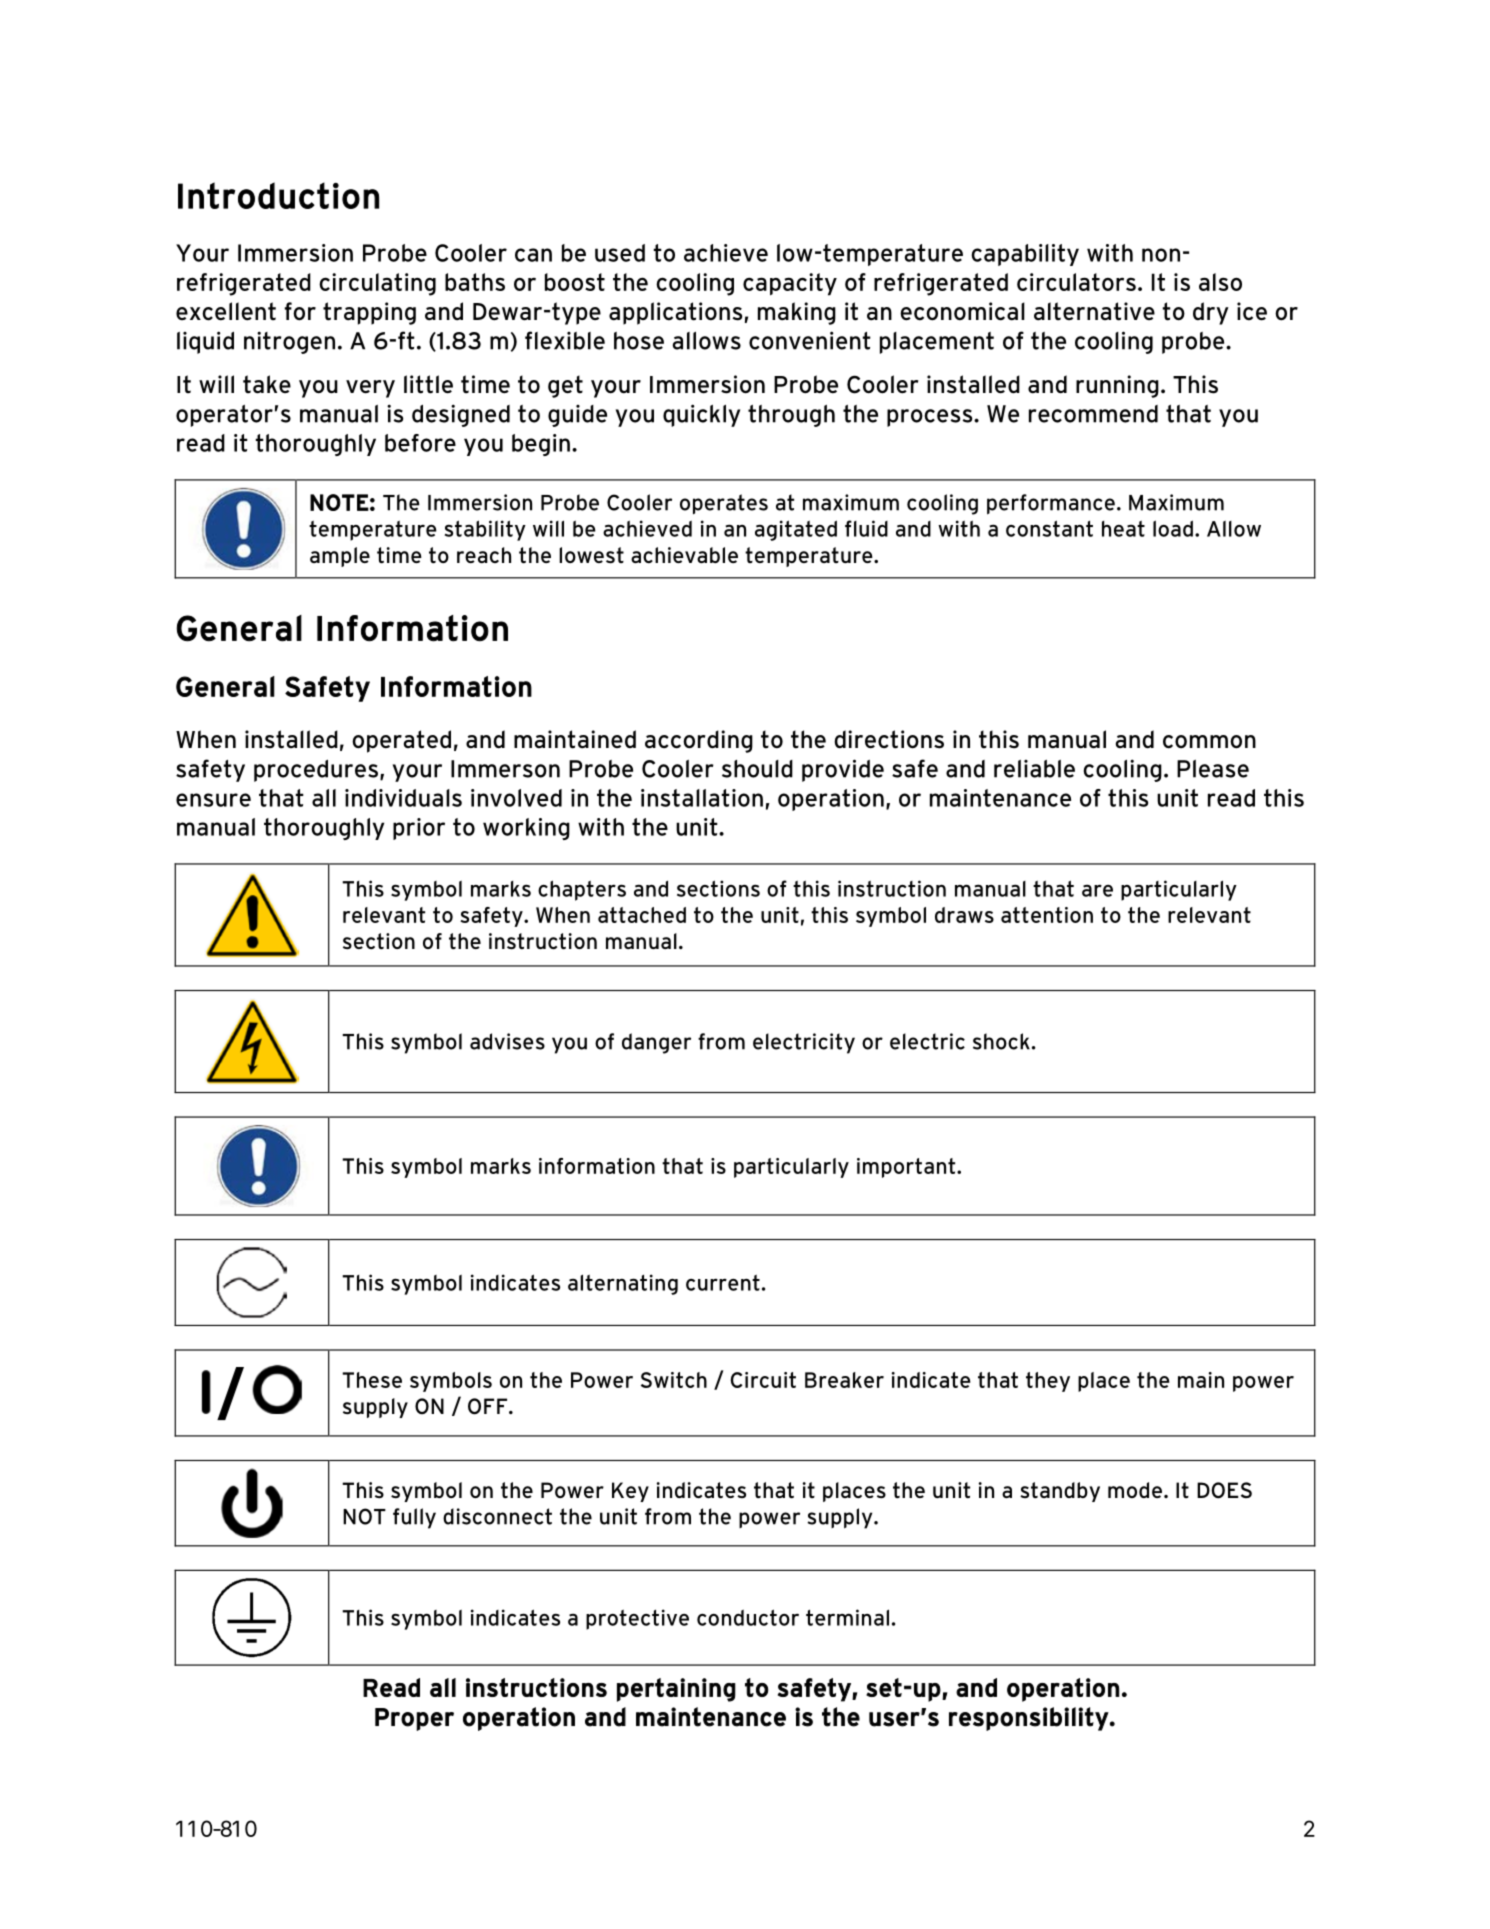 Image resolution: width=1490 pixels, height=1929 pixels. What do you see at coordinates (907, 1168) in the image?
I see `important` at bounding box center [907, 1168].
